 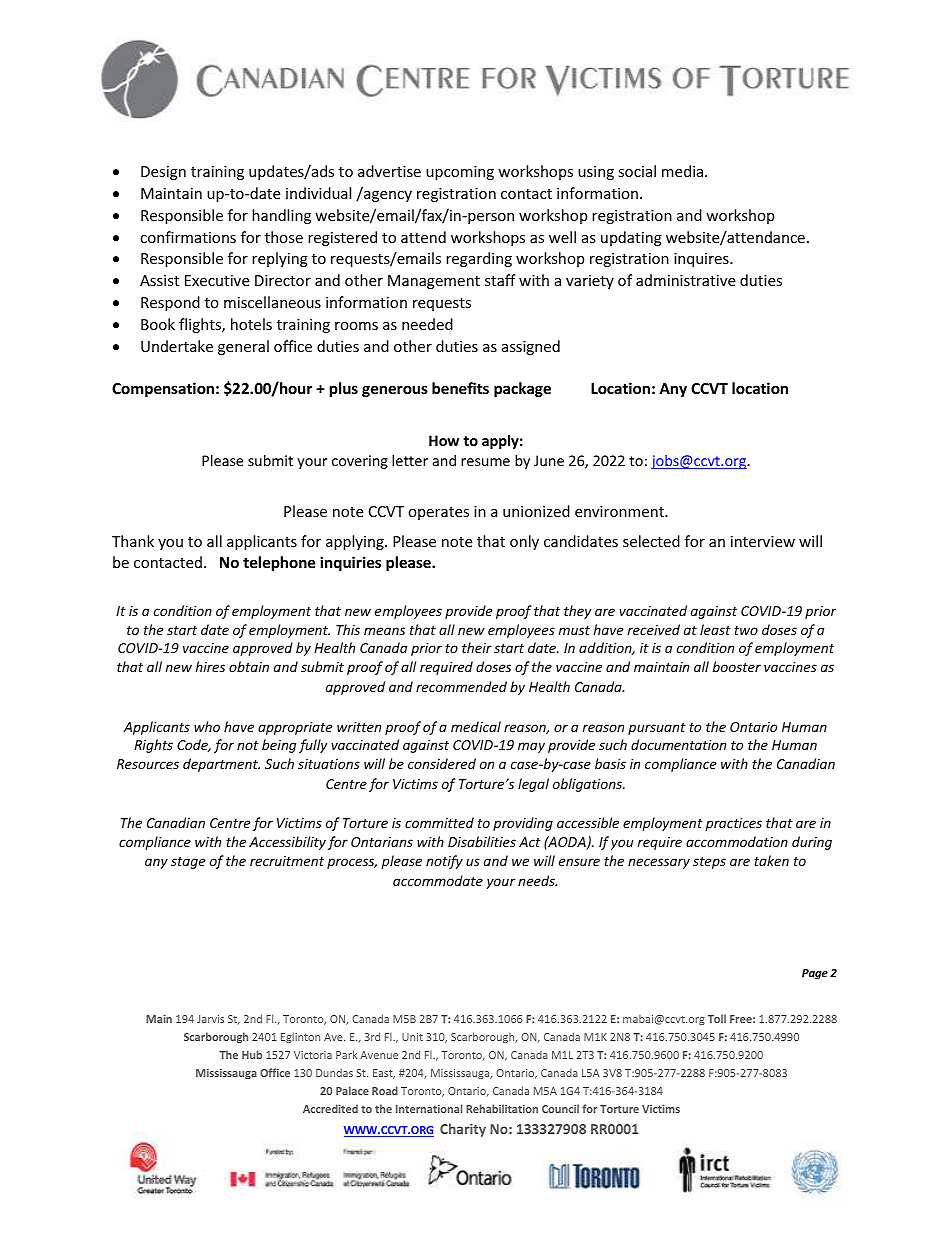 I want to click on media, so click(x=682, y=171).
